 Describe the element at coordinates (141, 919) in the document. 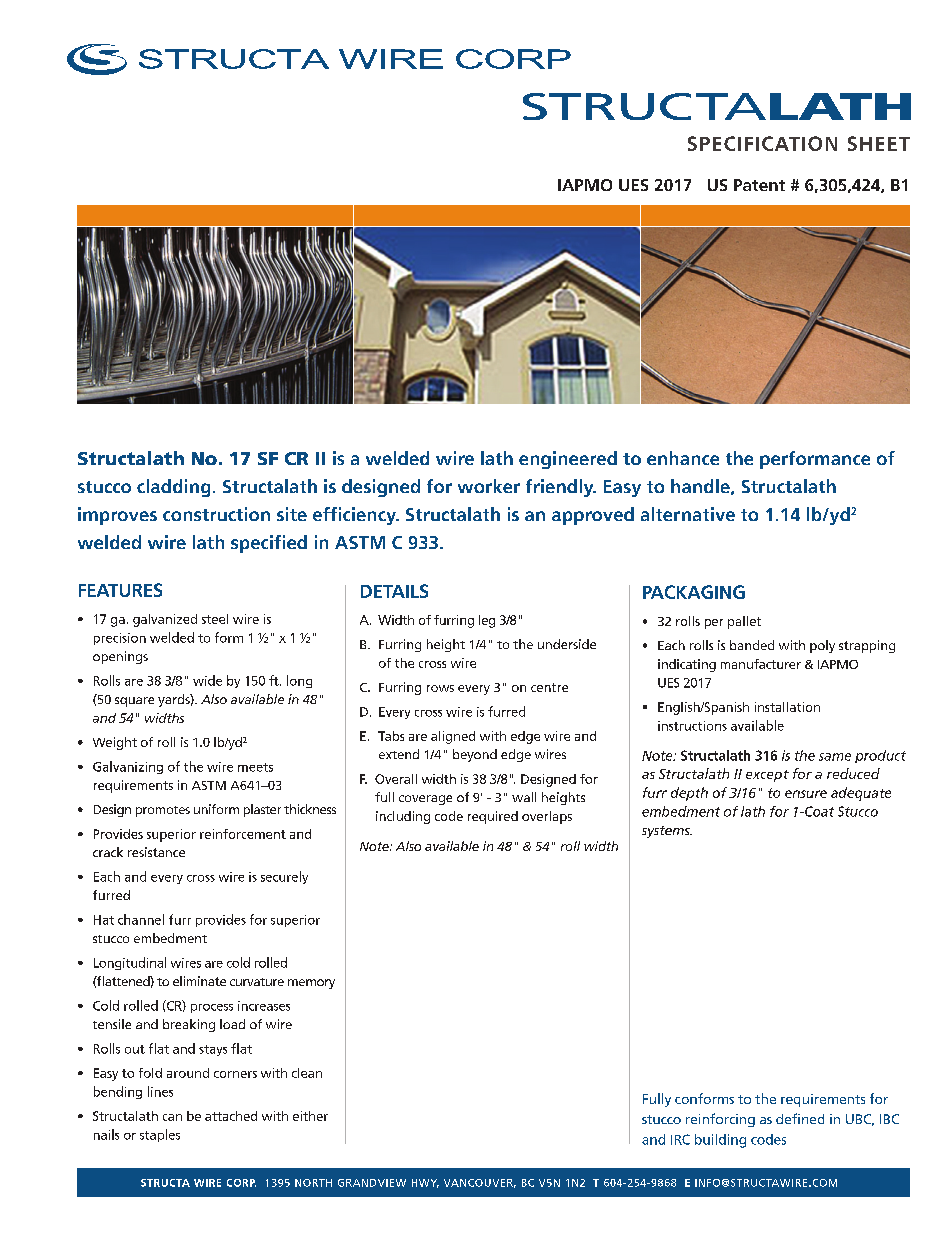

I see `channel` at that location.
